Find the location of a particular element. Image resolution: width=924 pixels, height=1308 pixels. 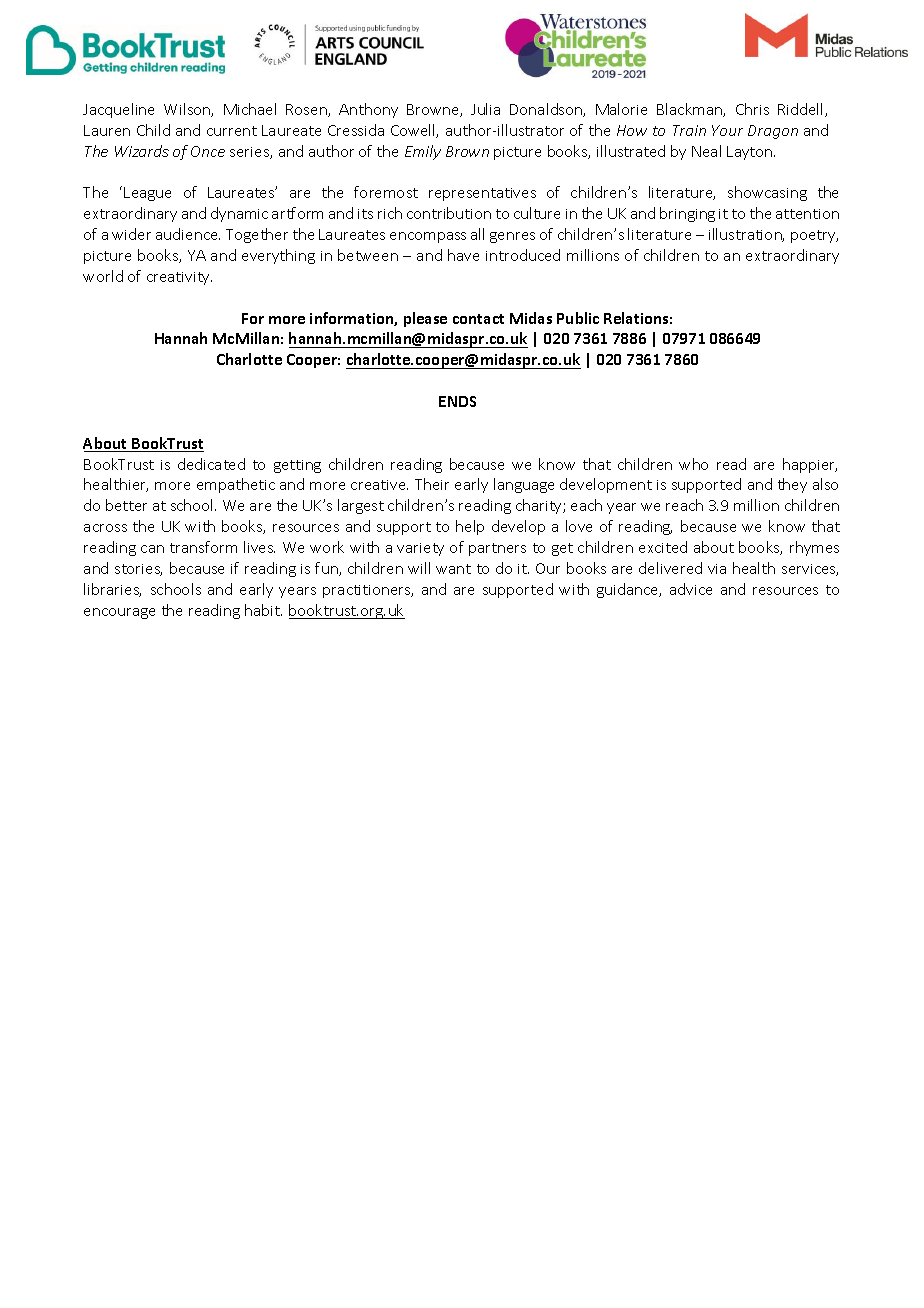

ENDS is located at coordinates (457, 401).
